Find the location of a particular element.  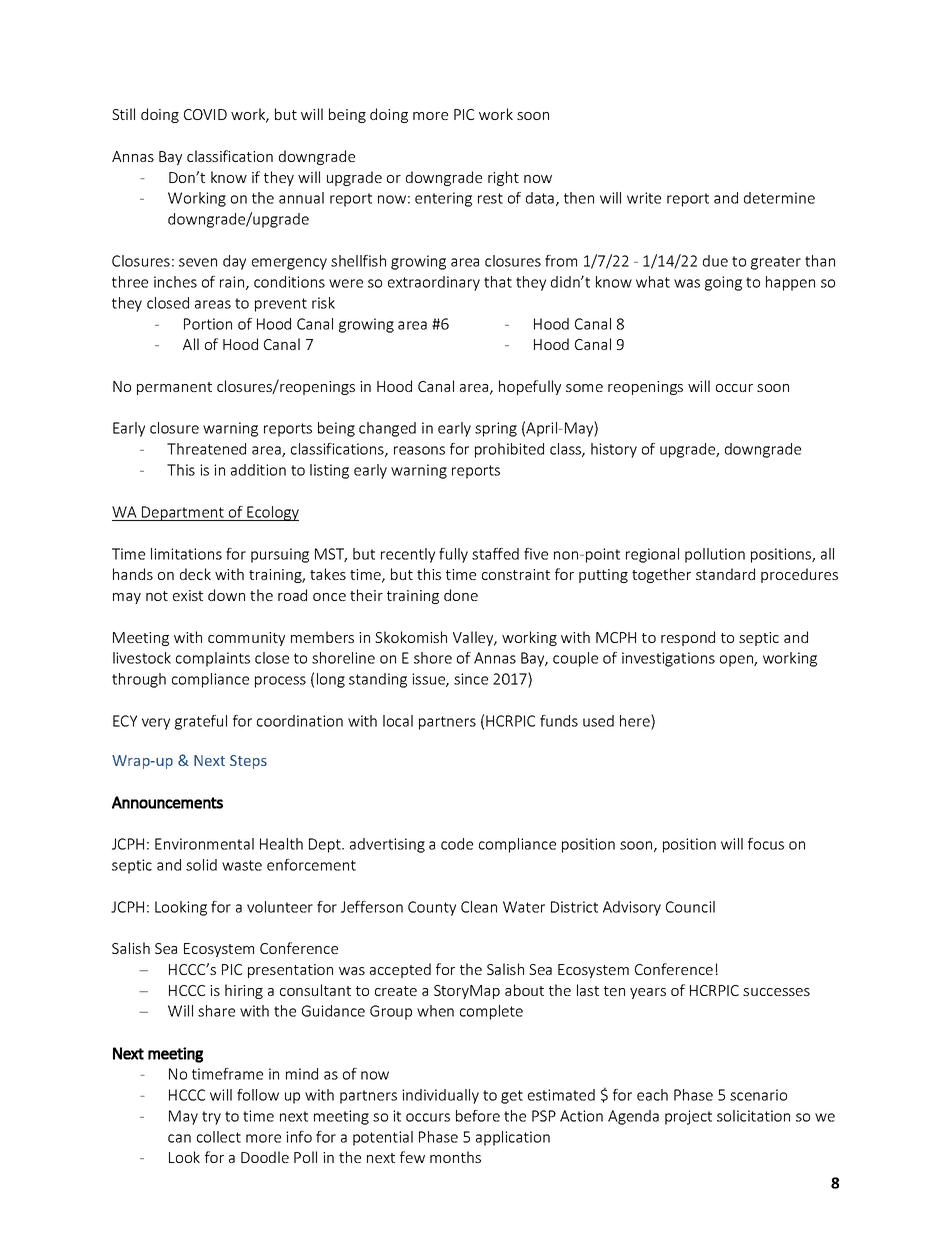

complaints is located at coordinates (213, 659).
